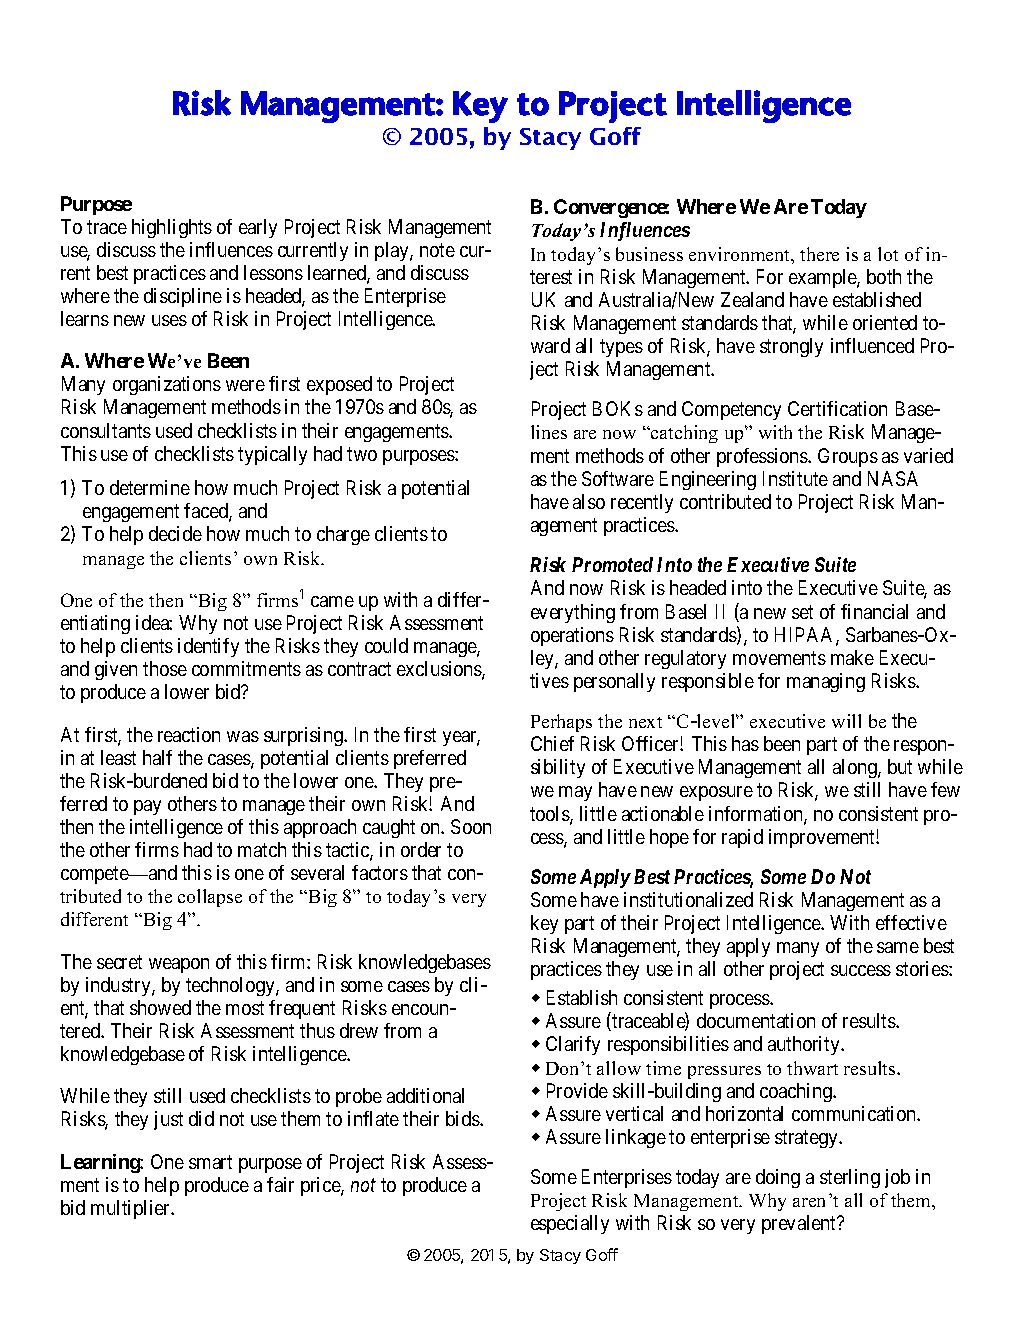 The width and height of the screenshot is (1024, 1325). I want to click on determine, so click(150, 487).
